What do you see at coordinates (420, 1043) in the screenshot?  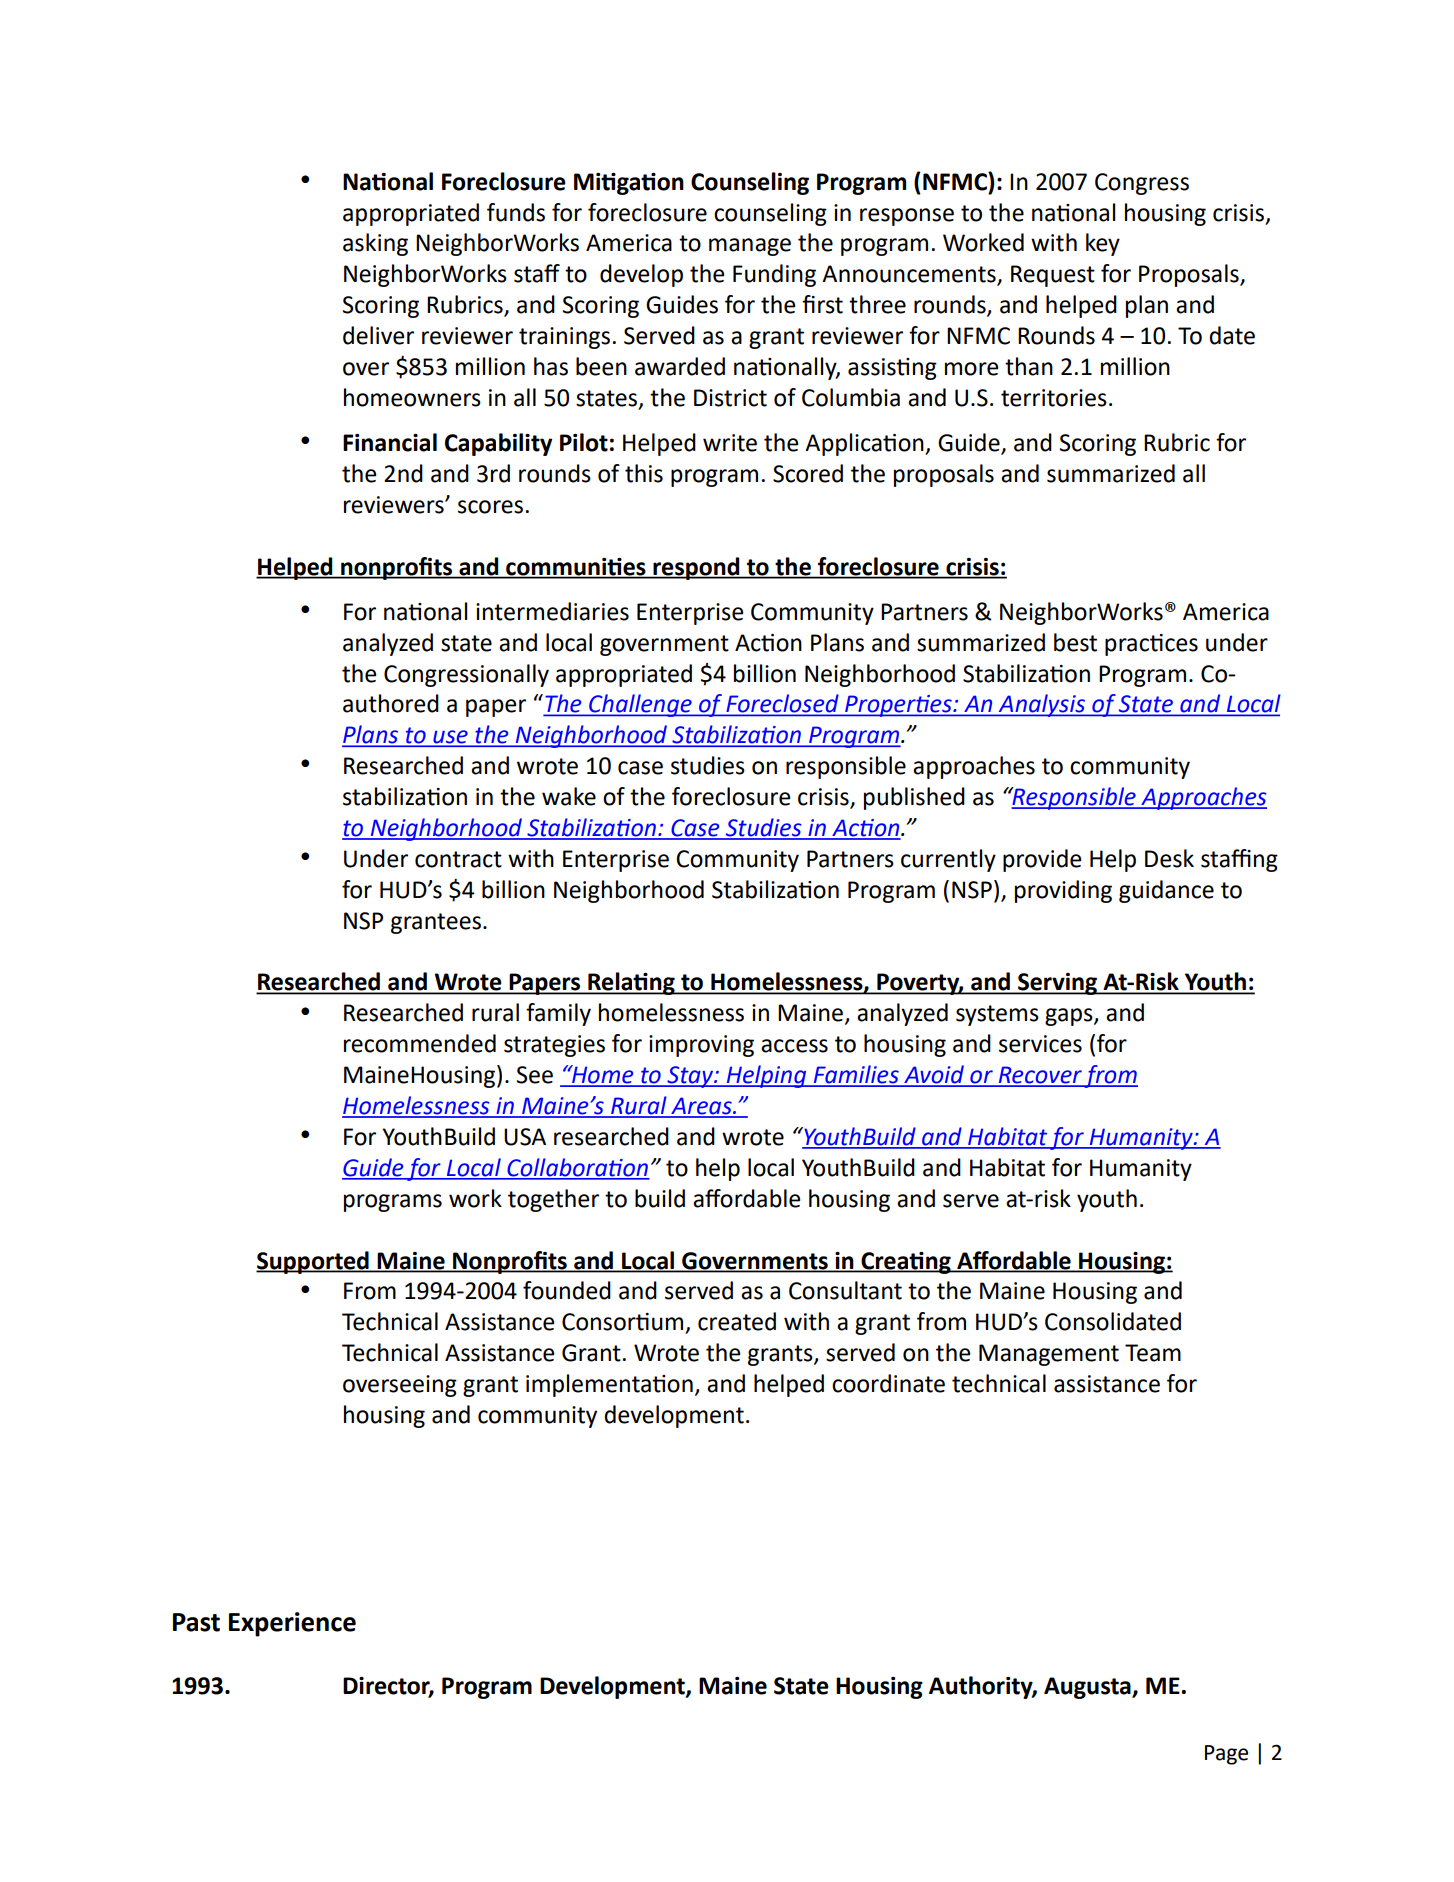 I see `recommended` at bounding box center [420, 1043].
